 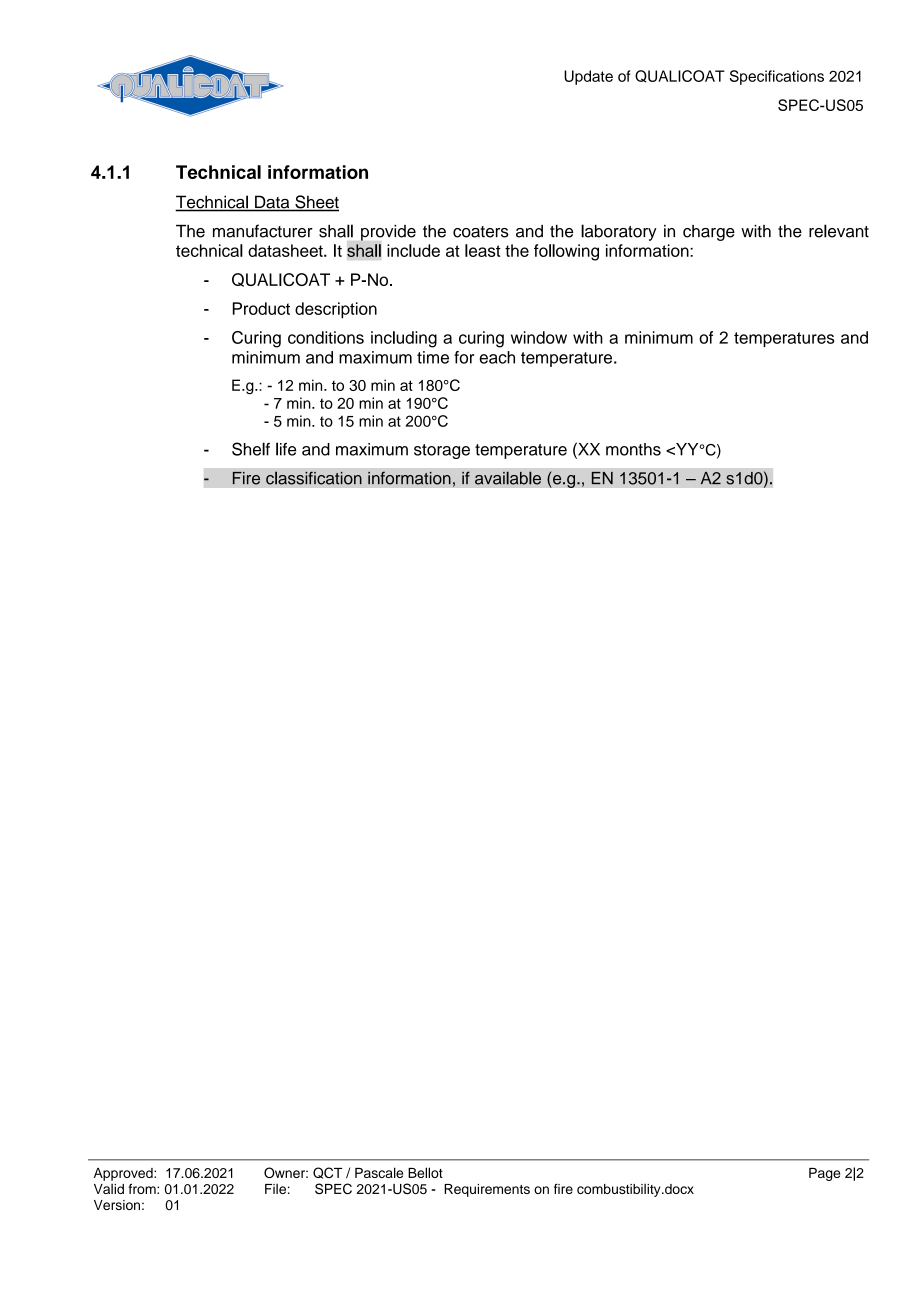 What do you see at coordinates (709, 233) in the page?
I see `charge` at bounding box center [709, 233].
